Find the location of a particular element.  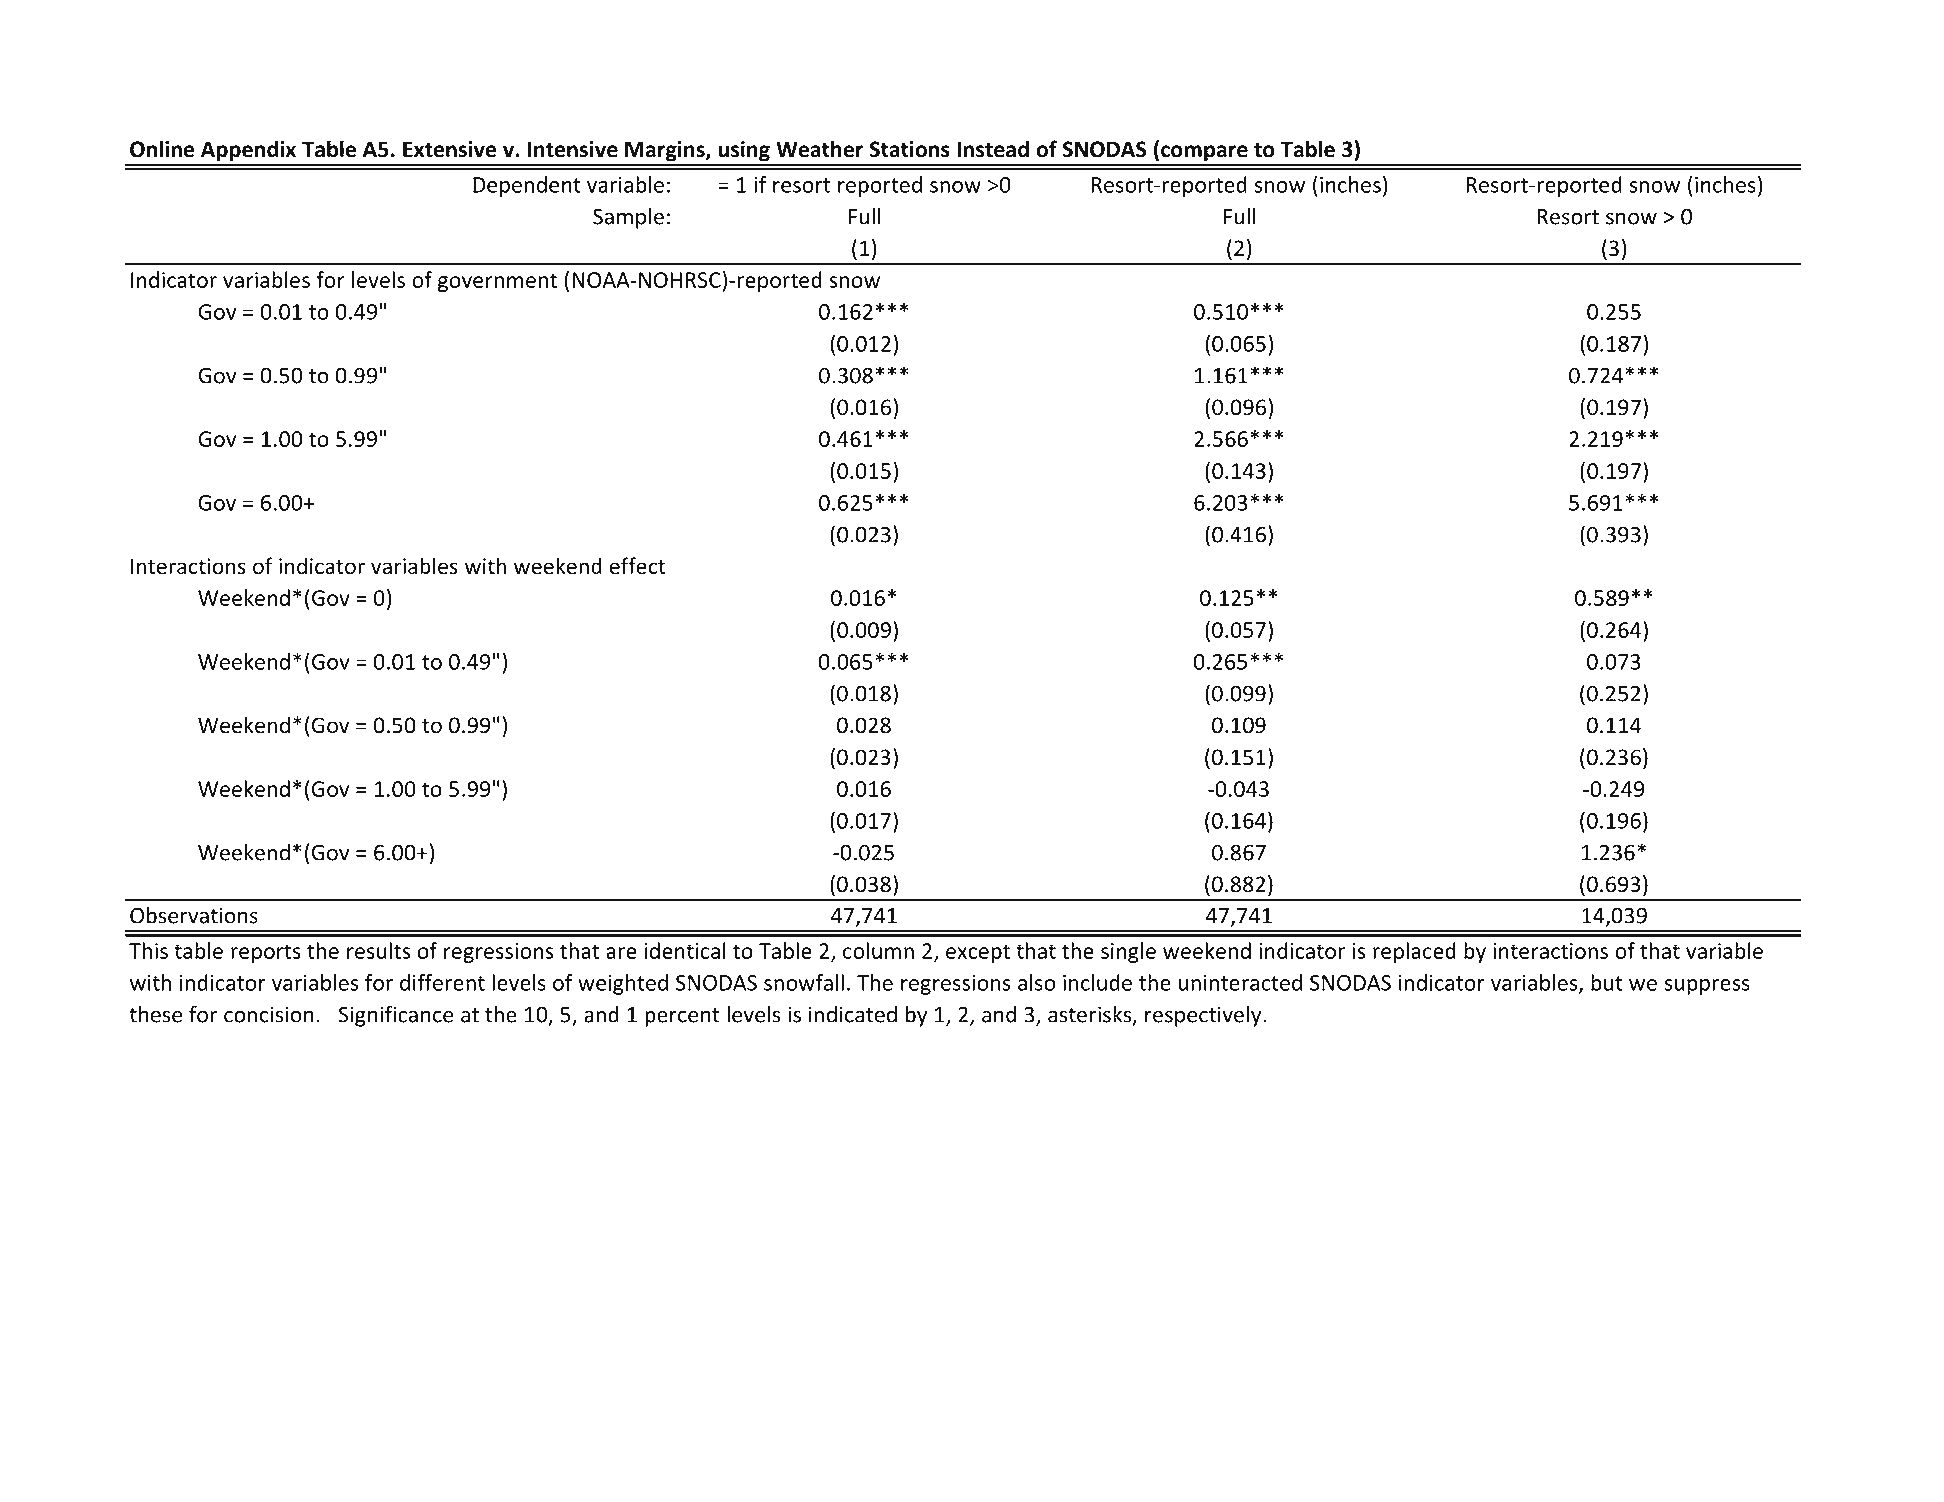

Sample is located at coordinates (628, 218).
